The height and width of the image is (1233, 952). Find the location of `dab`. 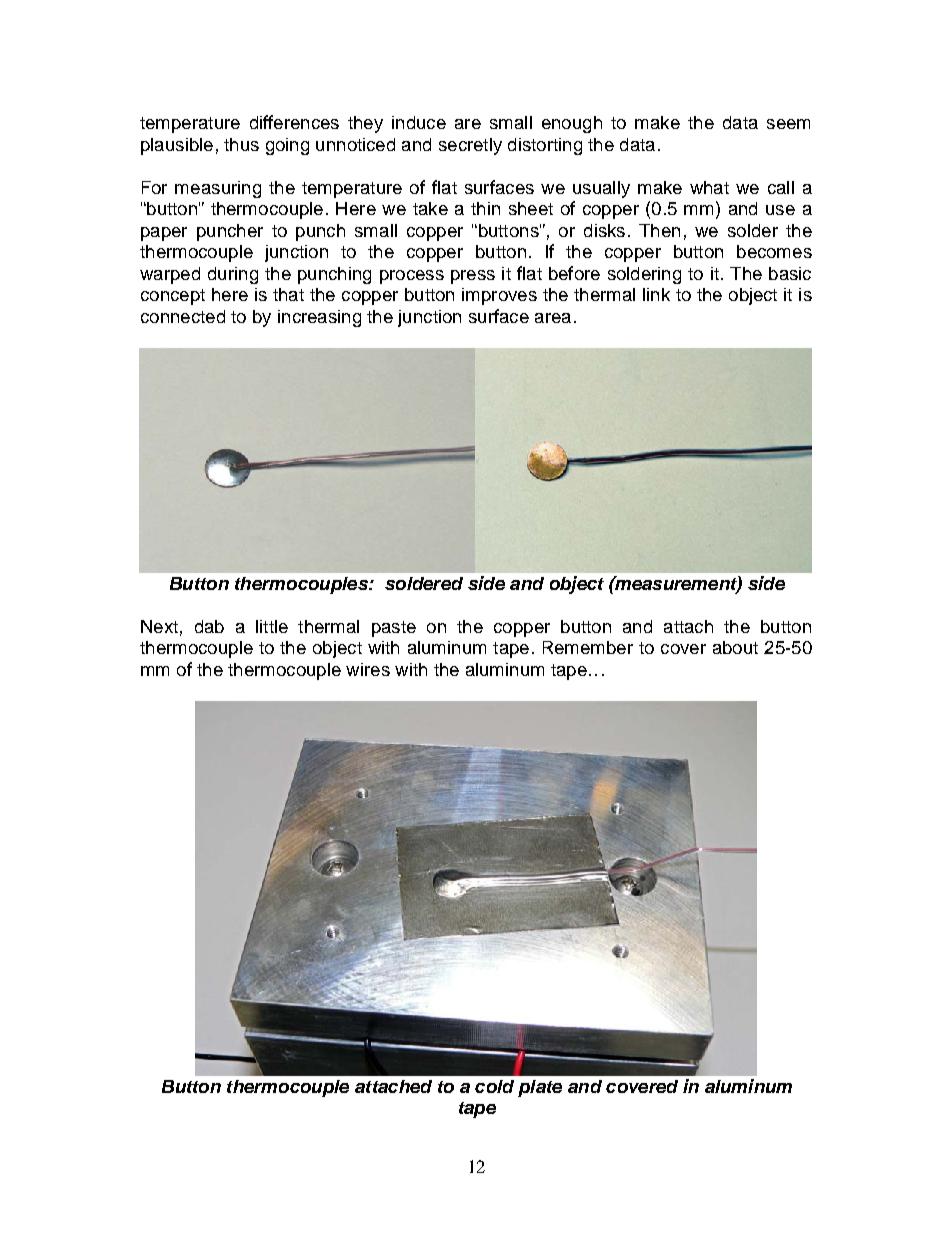

dab is located at coordinates (209, 626).
